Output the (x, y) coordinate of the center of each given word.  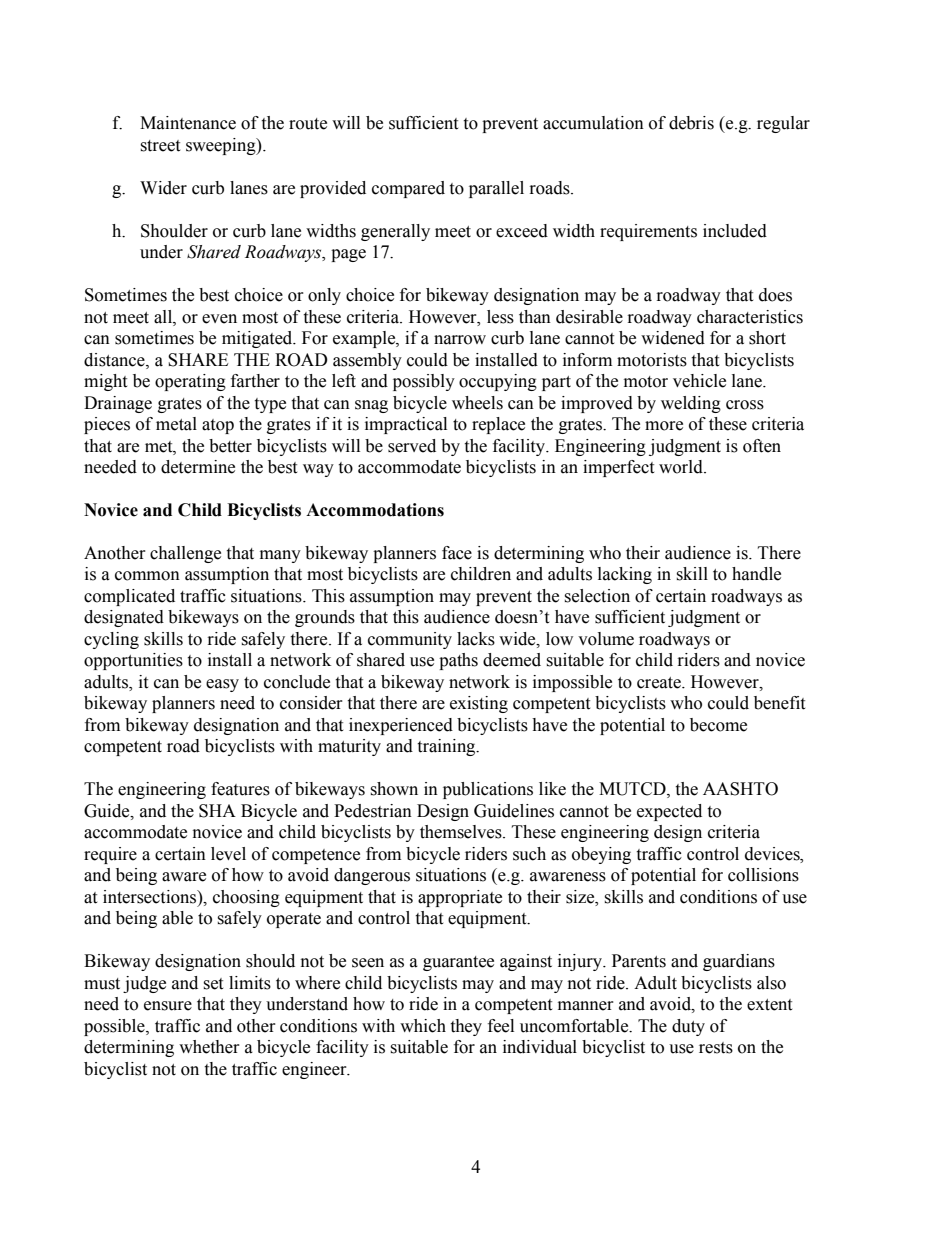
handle (756, 574)
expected (669, 812)
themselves (462, 832)
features (240, 789)
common (147, 576)
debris (691, 123)
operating (190, 382)
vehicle (699, 381)
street (160, 146)
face (457, 553)
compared (408, 189)
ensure (168, 1006)
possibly (424, 382)
